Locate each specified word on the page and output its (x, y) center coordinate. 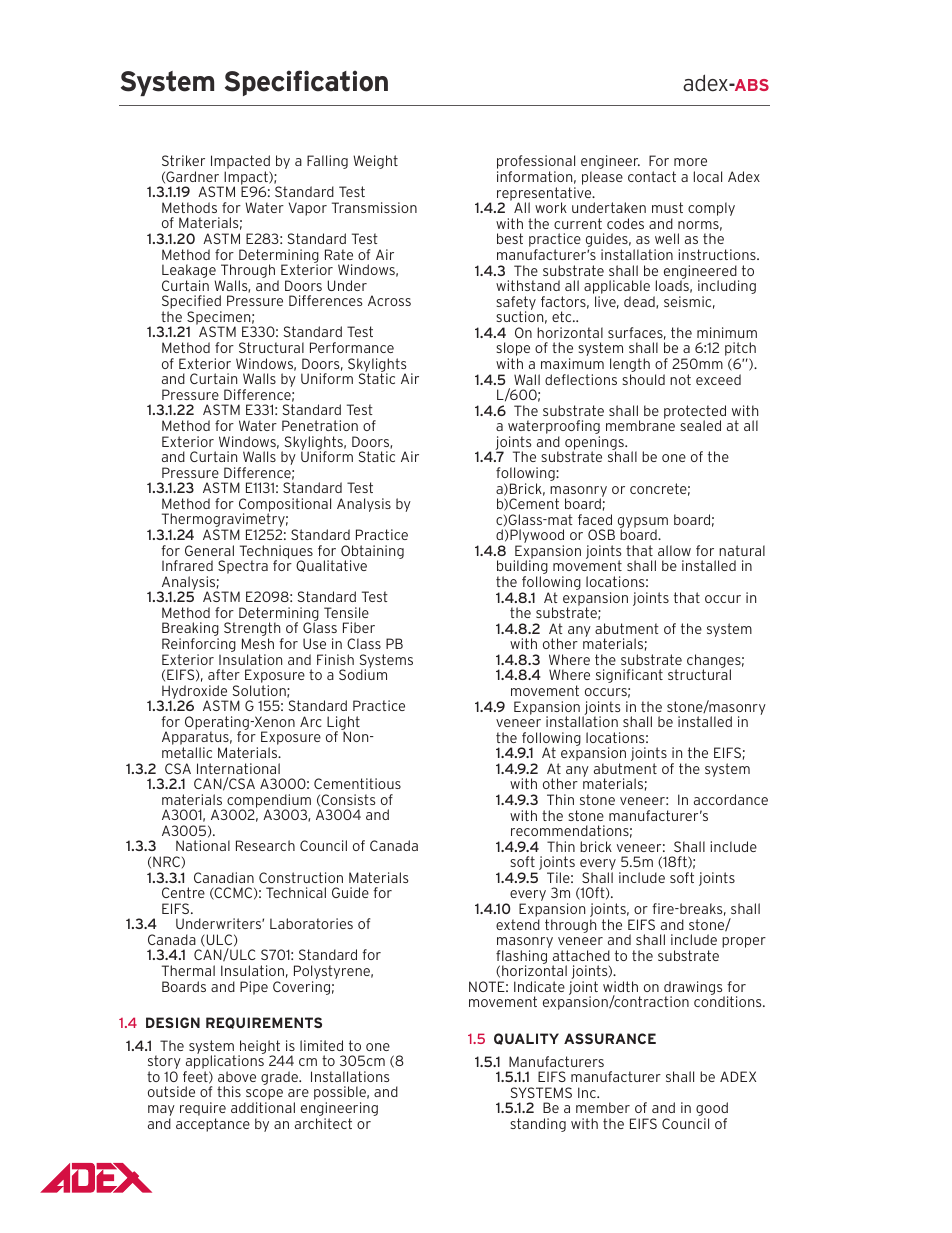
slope (513, 350)
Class (364, 643)
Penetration (320, 425)
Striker (183, 160)
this (229, 1091)
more (690, 162)
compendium (268, 802)
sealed (700, 425)
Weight (375, 162)
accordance (731, 799)
